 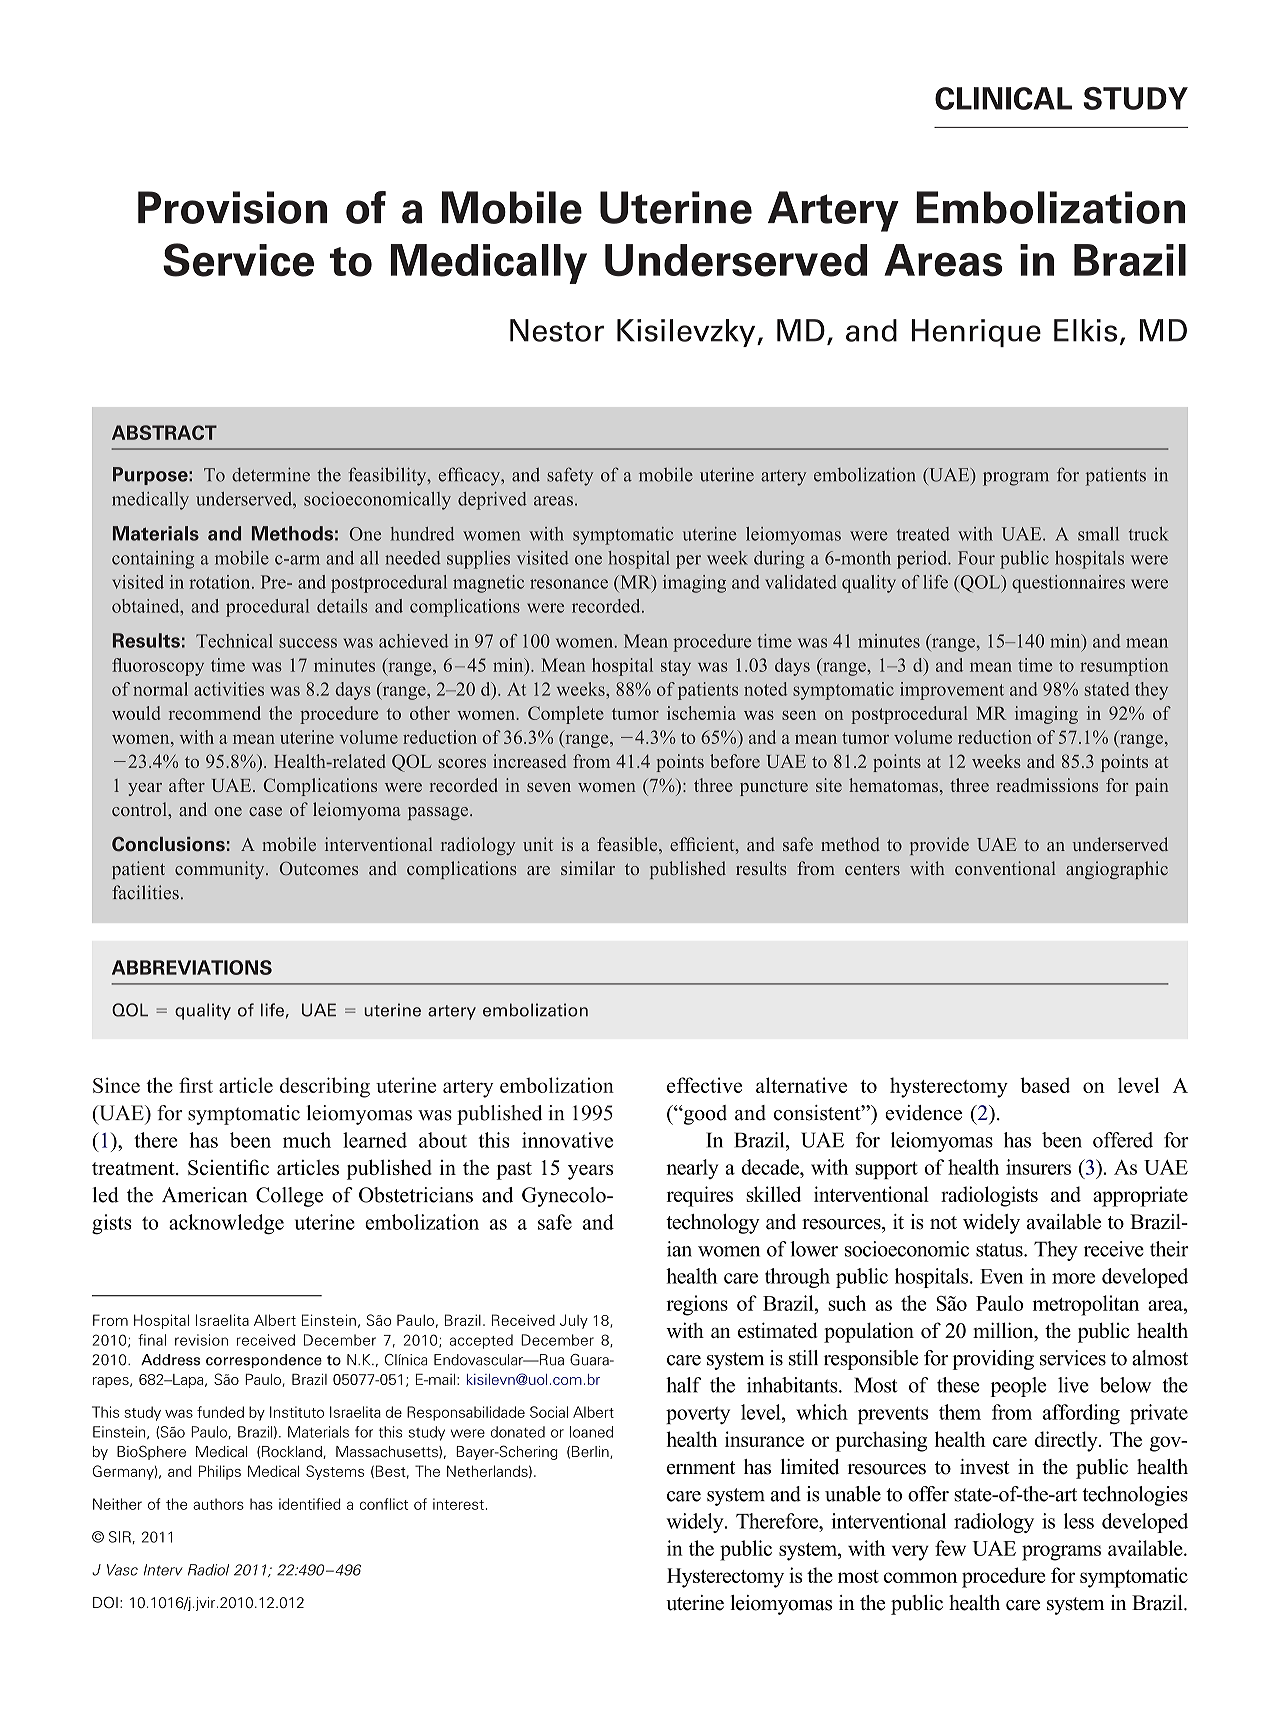 I want to click on questionnaires, so click(x=1068, y=584).
